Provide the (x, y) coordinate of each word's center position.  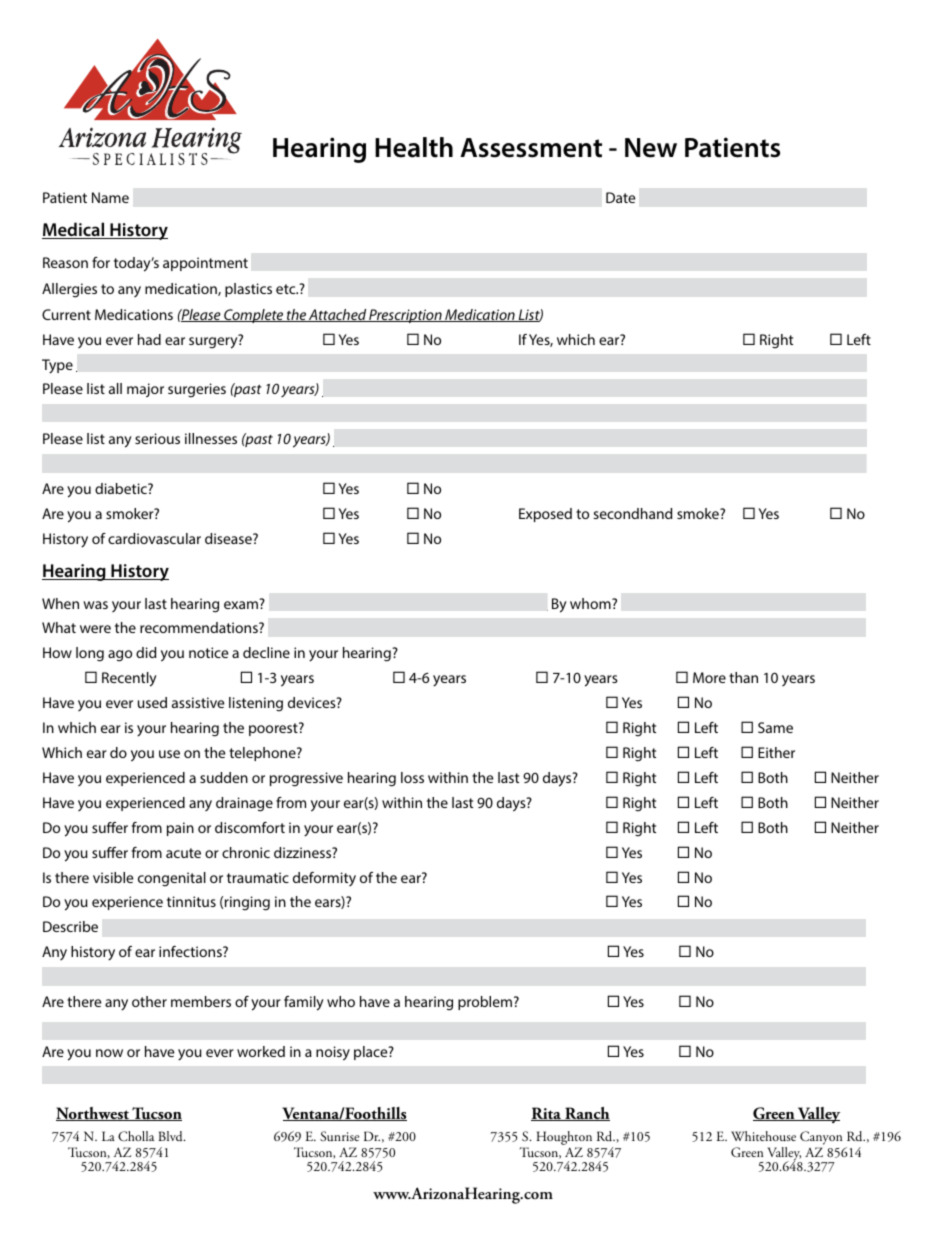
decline (266, 652)
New (651, 148)
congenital (172, 879)
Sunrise (339, 1136)
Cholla (136, 1136)
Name (110, 197)
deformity (324, 879)
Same (775, 727)
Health (414, 147)
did (146, 652)
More (709, 677)
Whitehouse (763, 1136)
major (145, 390)
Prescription (405, 316)
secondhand (632, 513)
